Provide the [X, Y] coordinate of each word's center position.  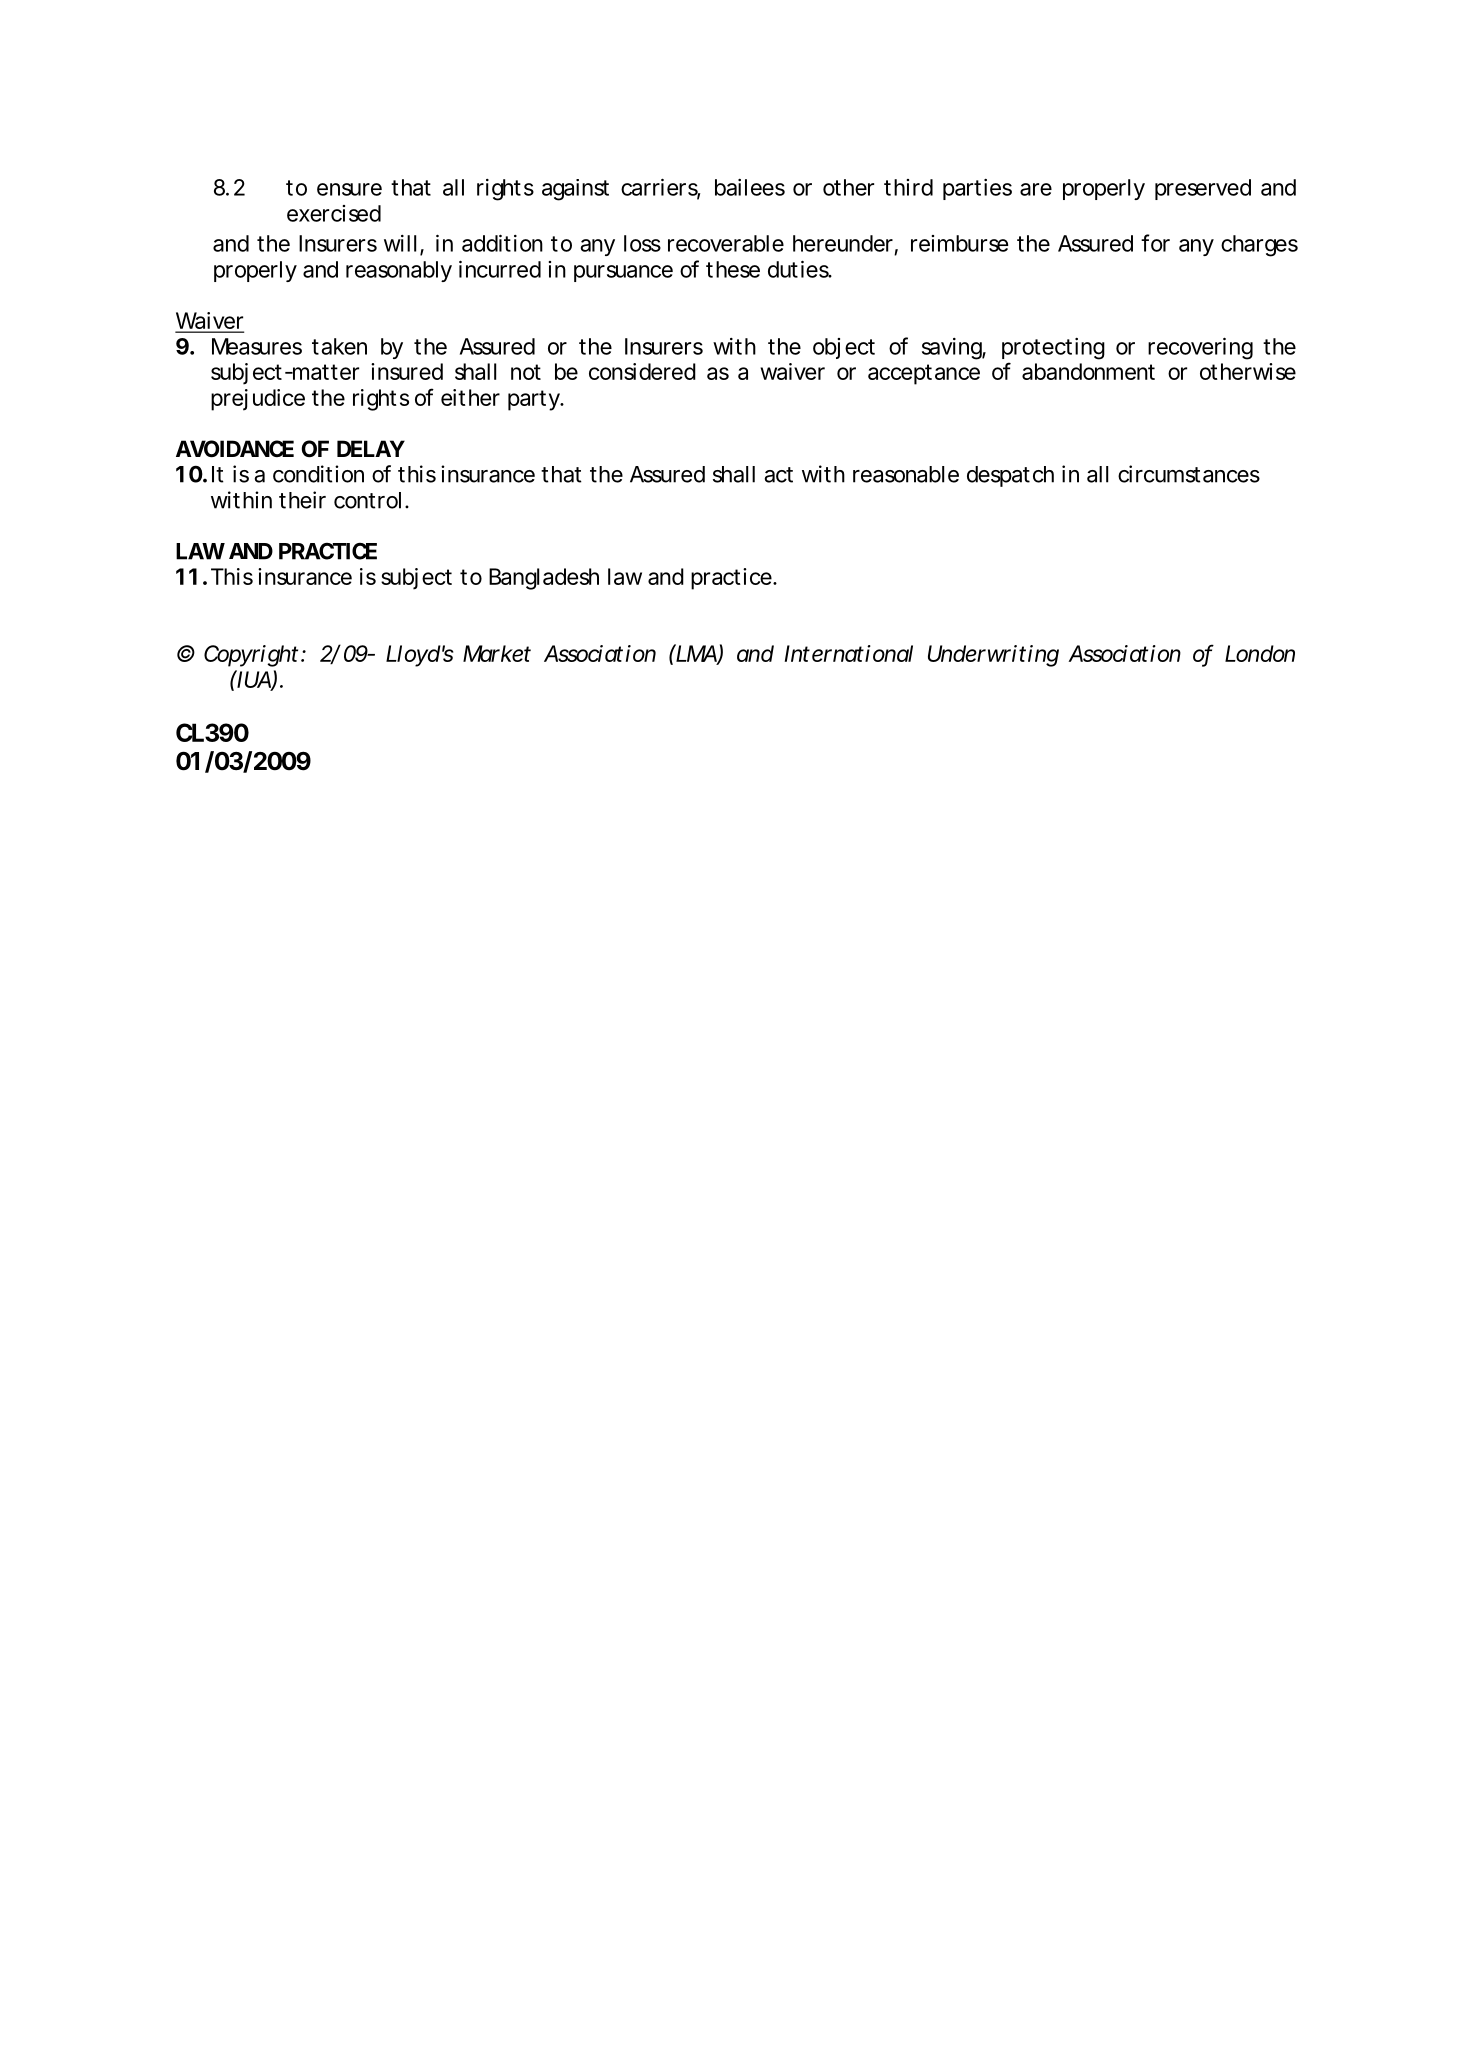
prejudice [258, 400]
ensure [349, 189]
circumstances [1189, 474]
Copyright [253, 656]
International [849, 653]
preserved [1203, 189]
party [535, 400]
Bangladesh [544, 579]
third [908, 187]
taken [339, 346]
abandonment [1088, 371]
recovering [1200, 348]
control [367, 500]
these [733, 269]
